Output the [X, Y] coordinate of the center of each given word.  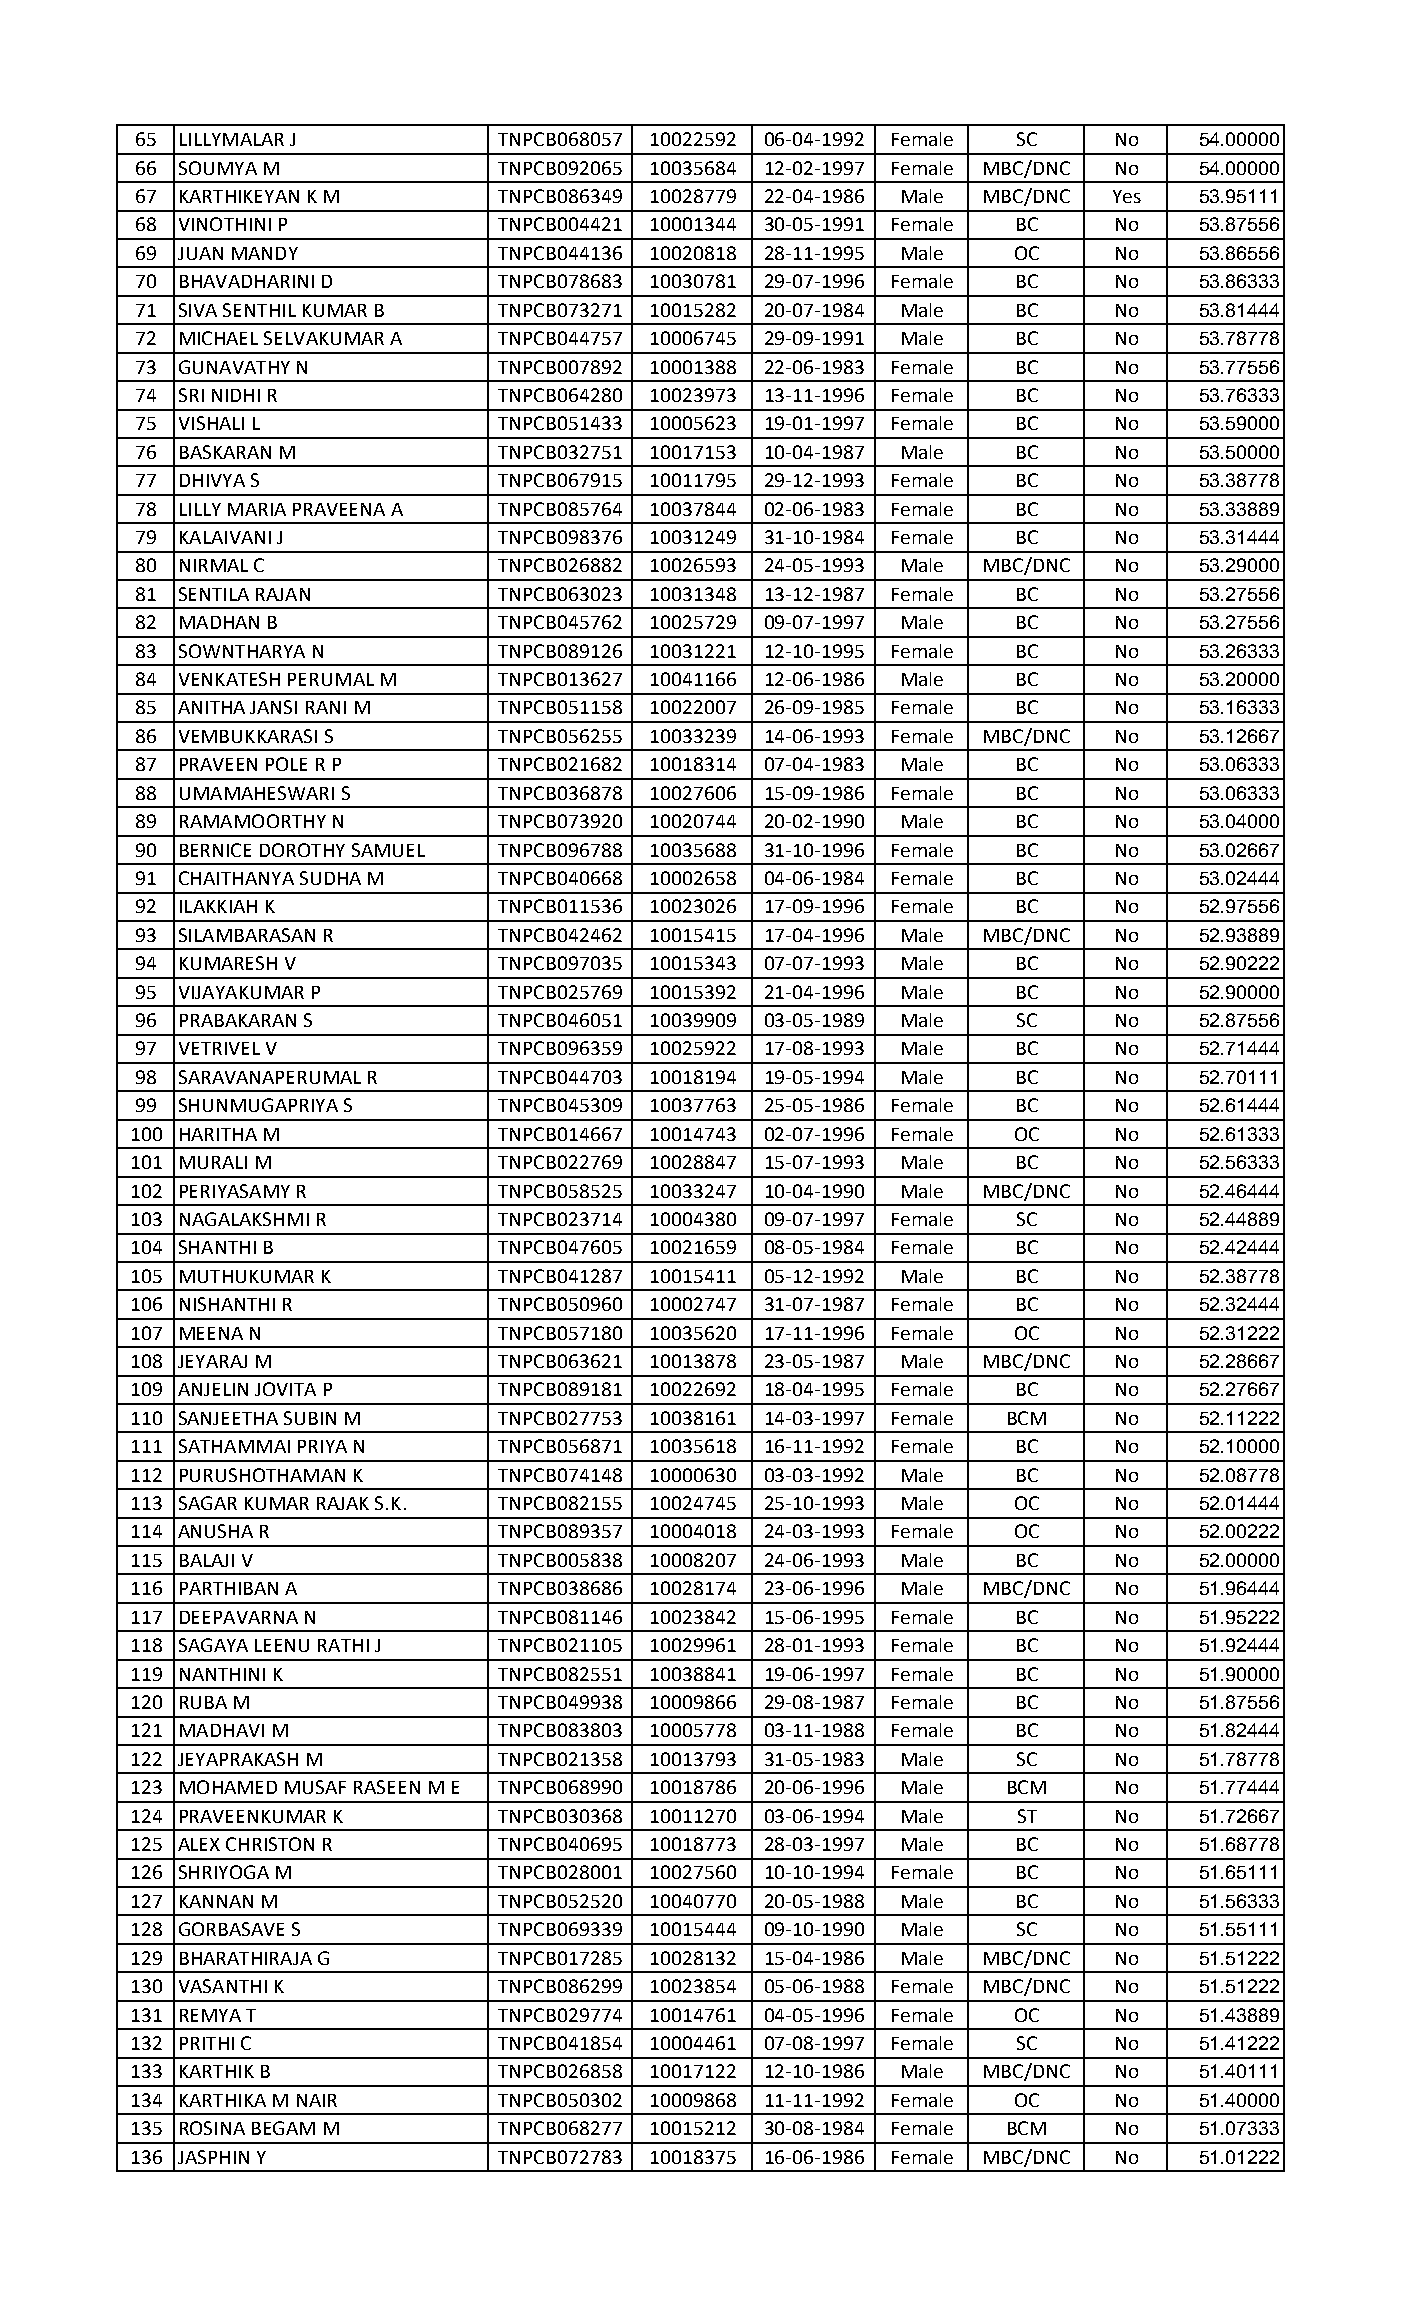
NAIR [317, 2100]
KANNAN [216, 1901]
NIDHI [236, 395]
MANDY [265, 253]
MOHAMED [228, 1787]
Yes [1127, 196]
